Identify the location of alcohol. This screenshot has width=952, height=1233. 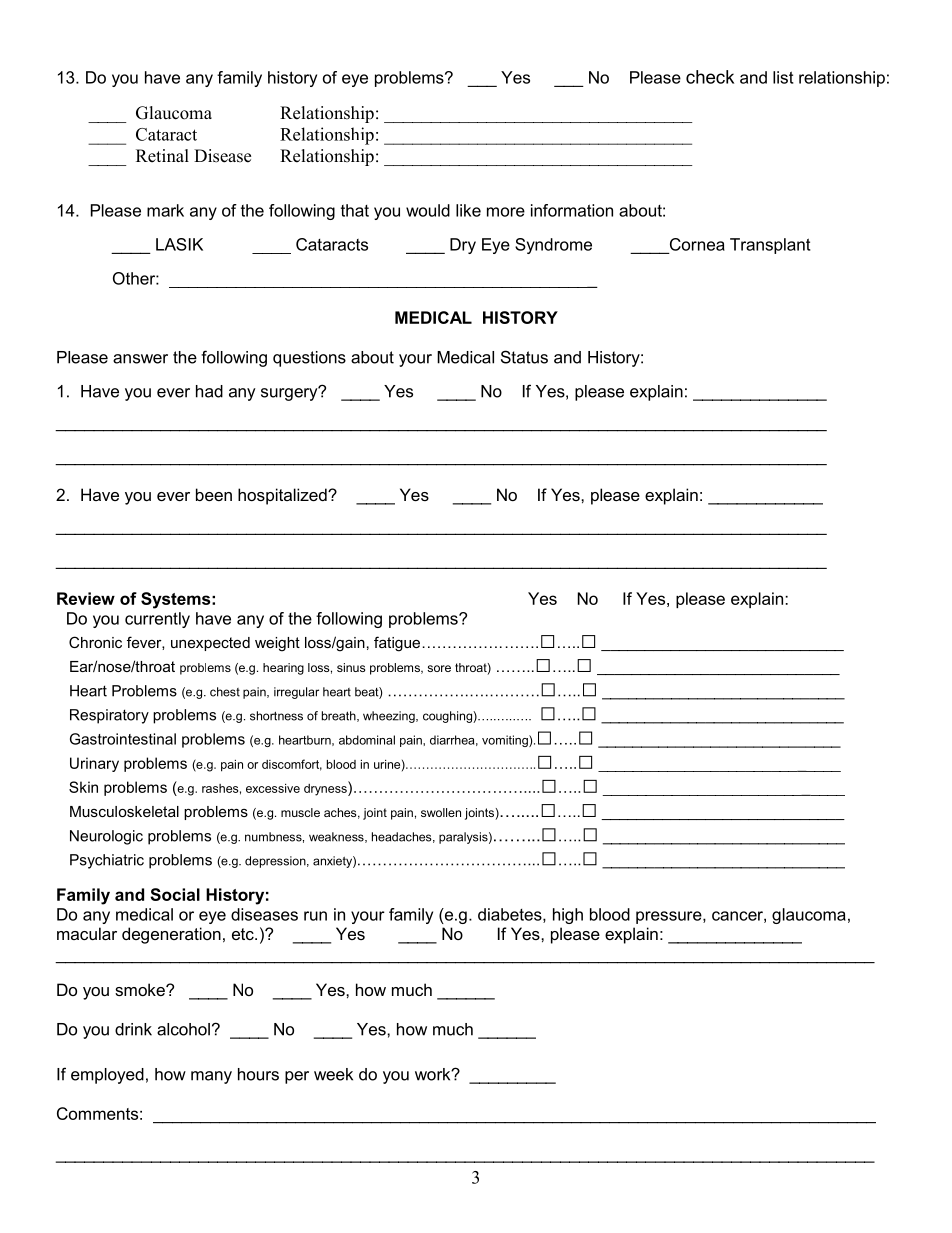
(183, 1029).
